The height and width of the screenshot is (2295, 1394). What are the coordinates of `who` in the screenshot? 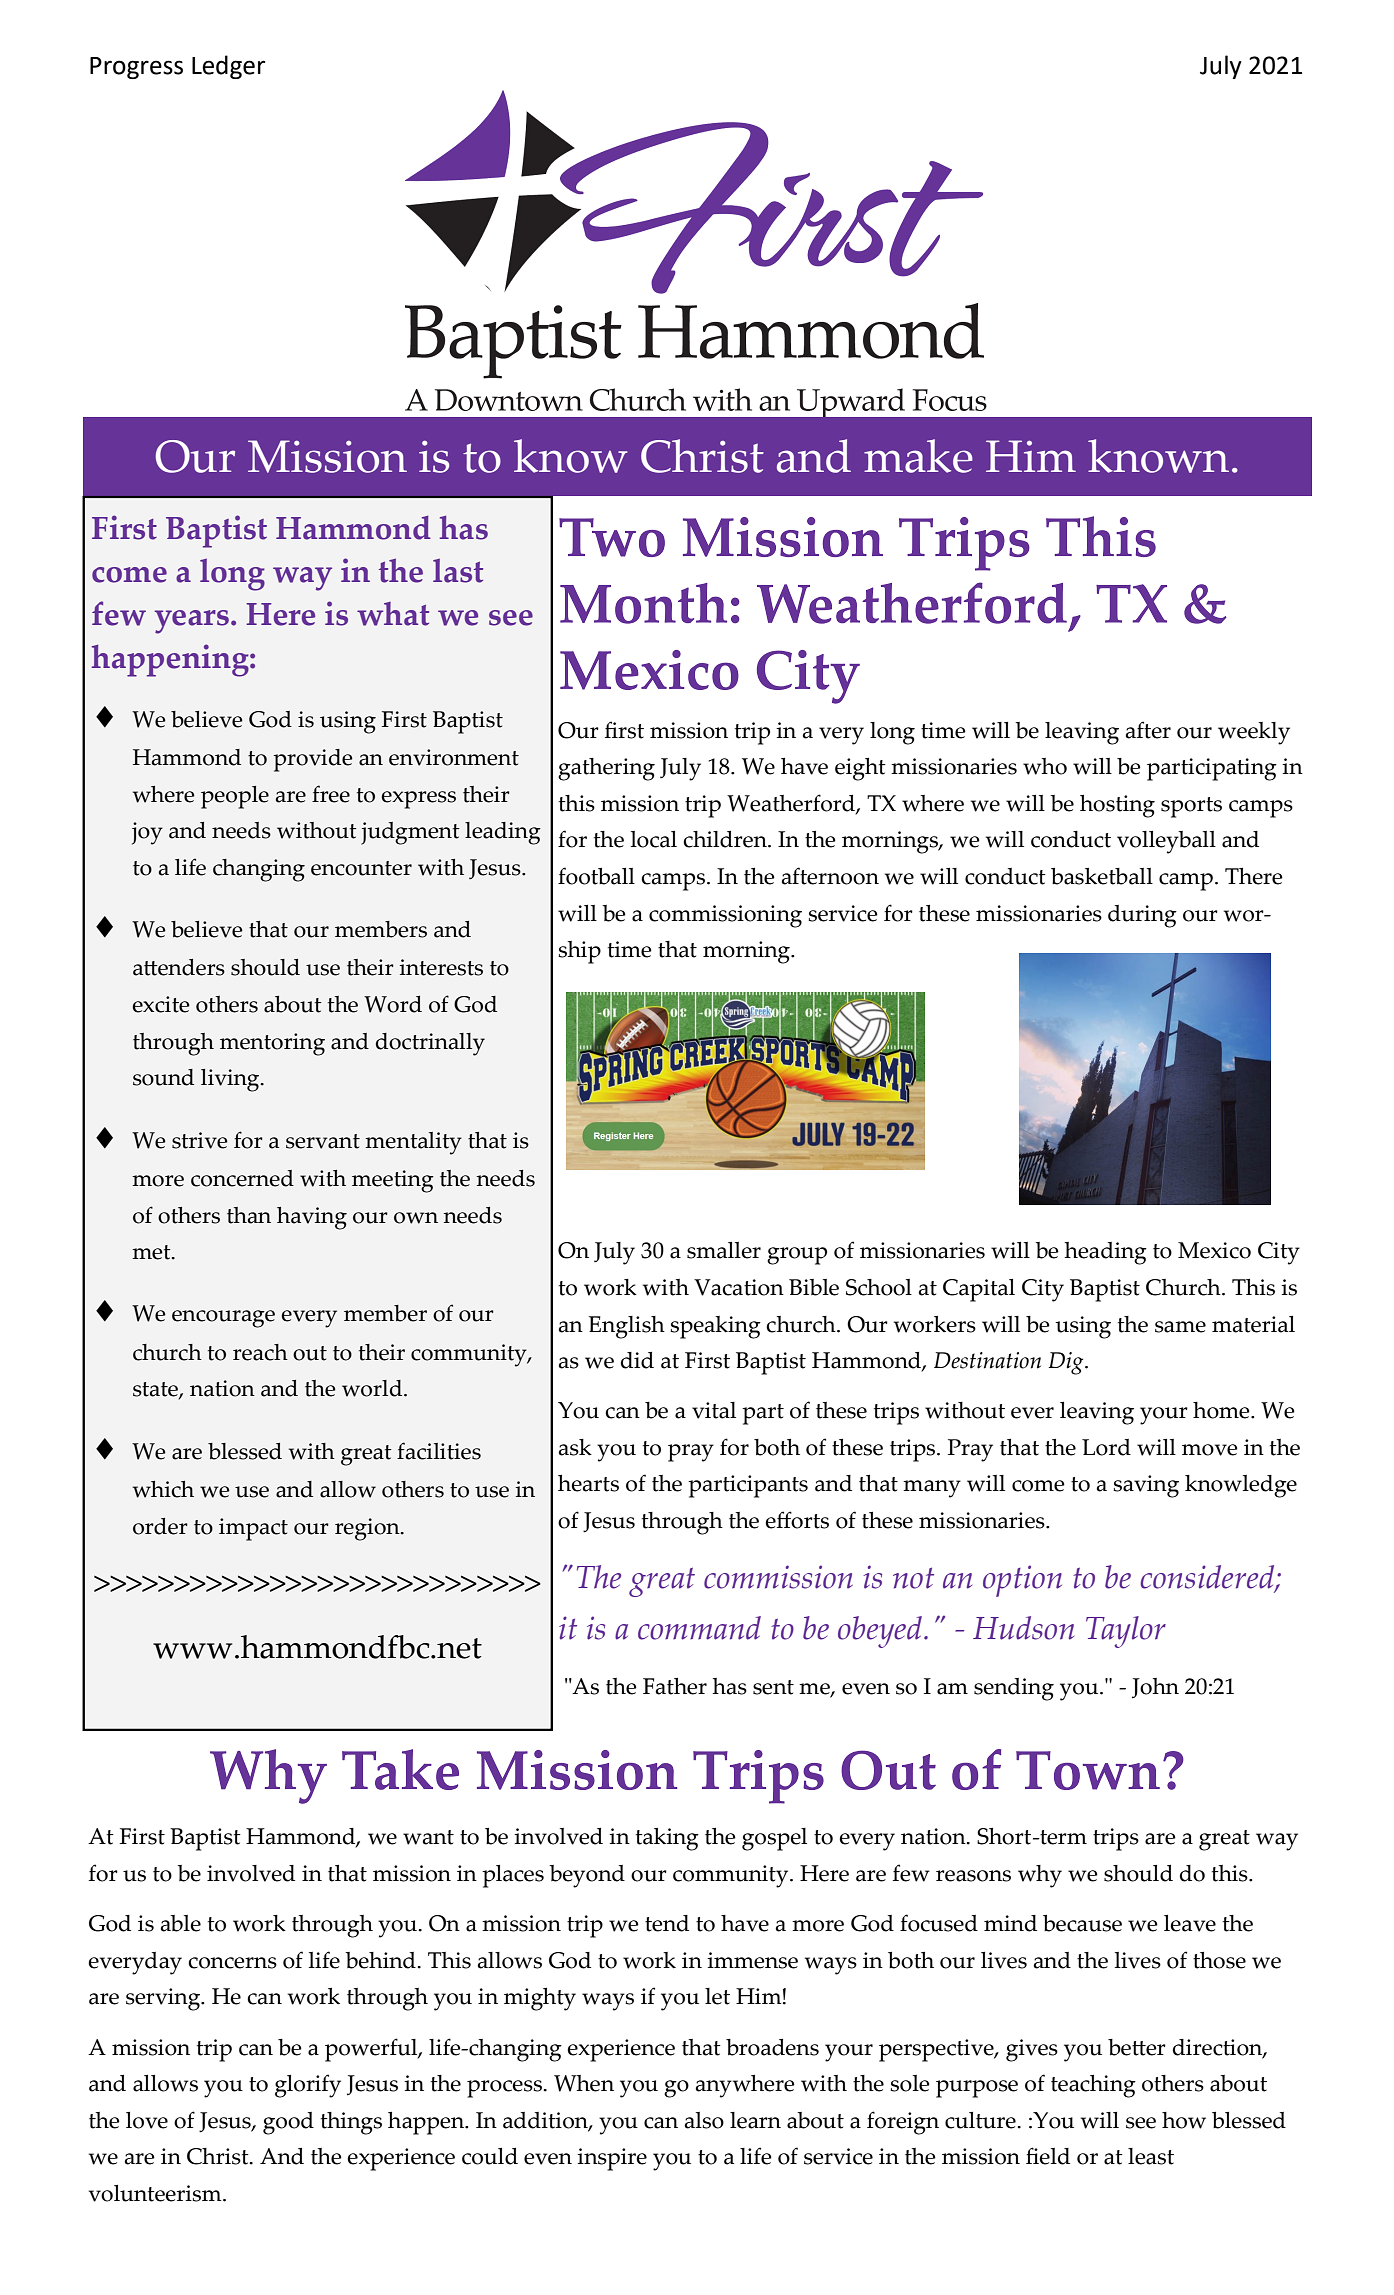 It's located at (1045, 766).
